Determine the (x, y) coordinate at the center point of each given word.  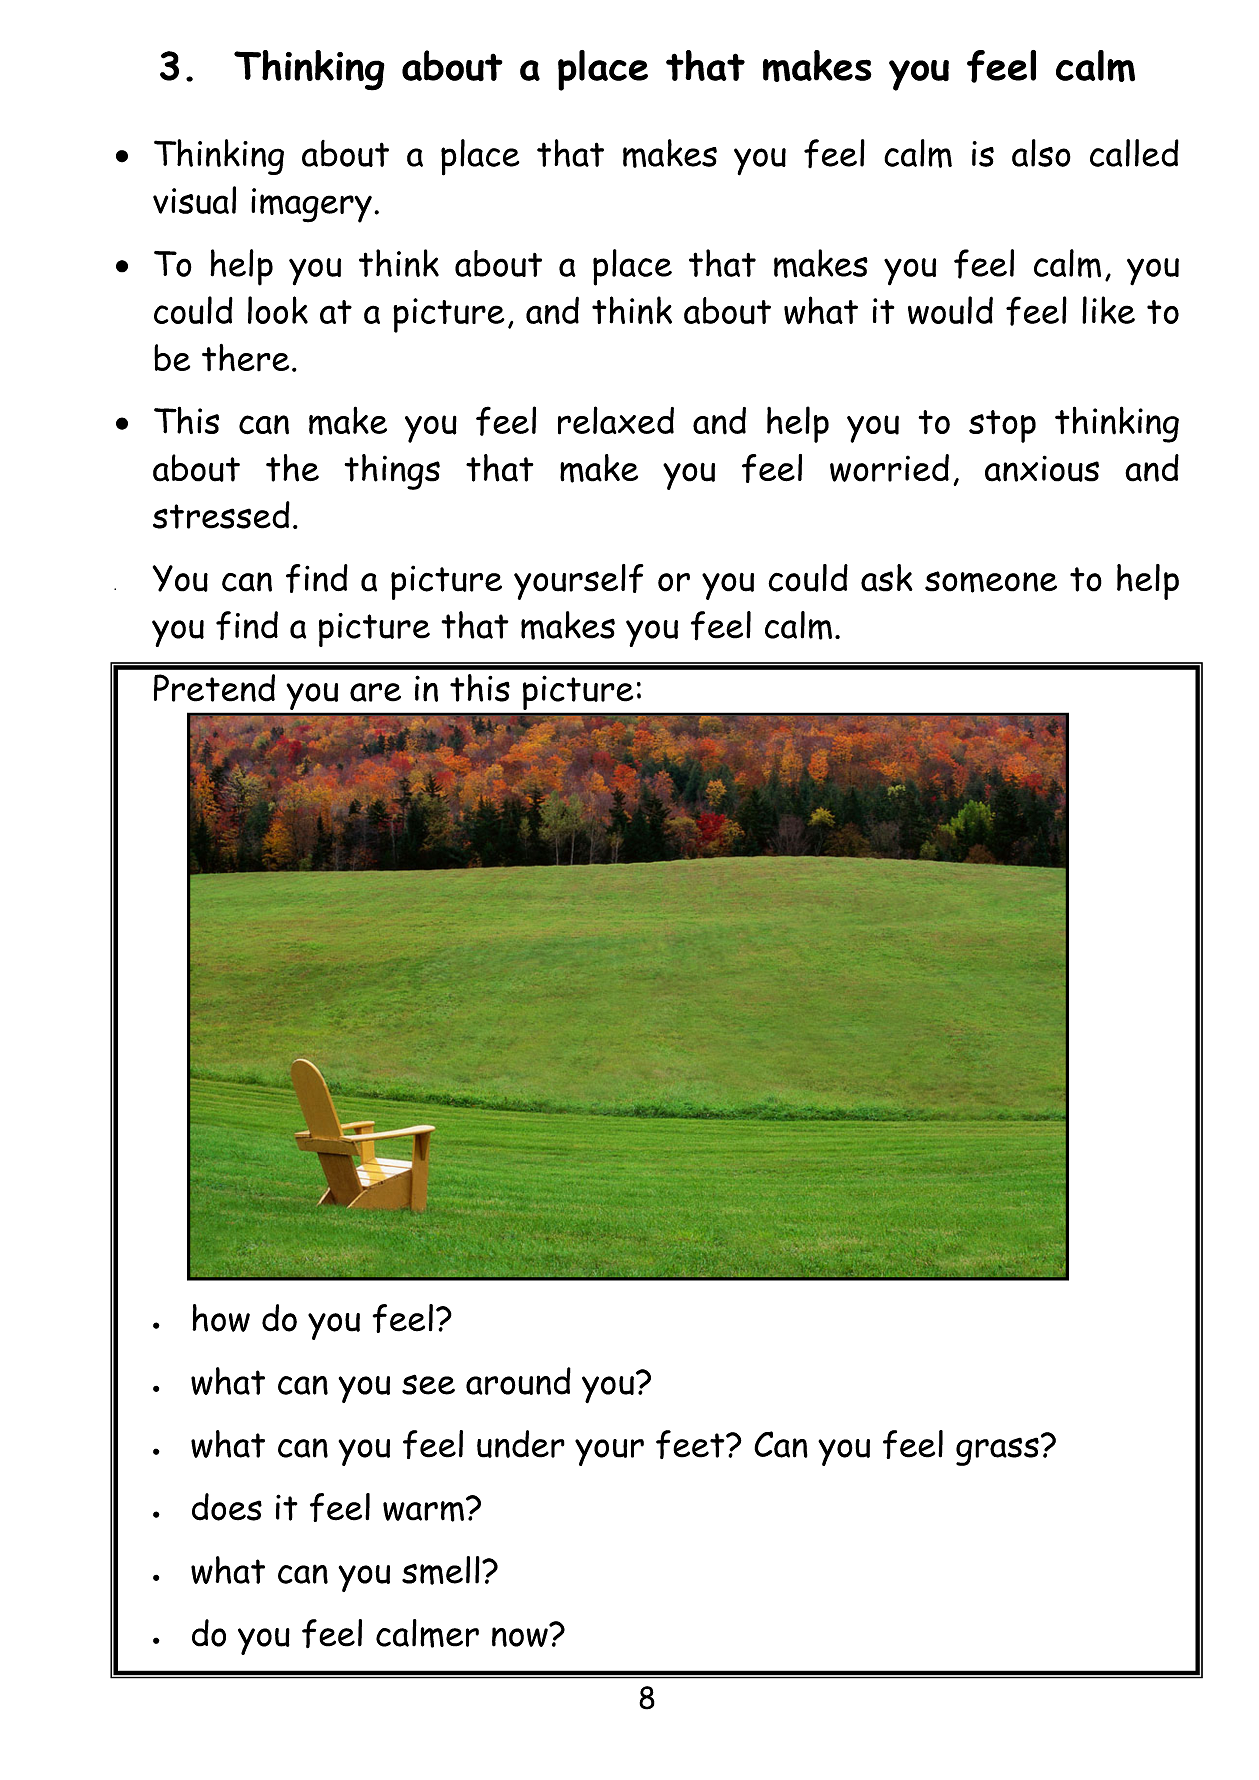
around (518, 1381)
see (428, 1384)
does (227, 1507)
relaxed (616, 420)
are (375, 692)
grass (997, 1451)
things (392, 472)
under (521, 1444)
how (221, 1318)
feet (691, 1444)
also (1041, 153)
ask (887, 578)
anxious (1042, 468)
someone (991, 582)
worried (889, 468)
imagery (311, 205)
